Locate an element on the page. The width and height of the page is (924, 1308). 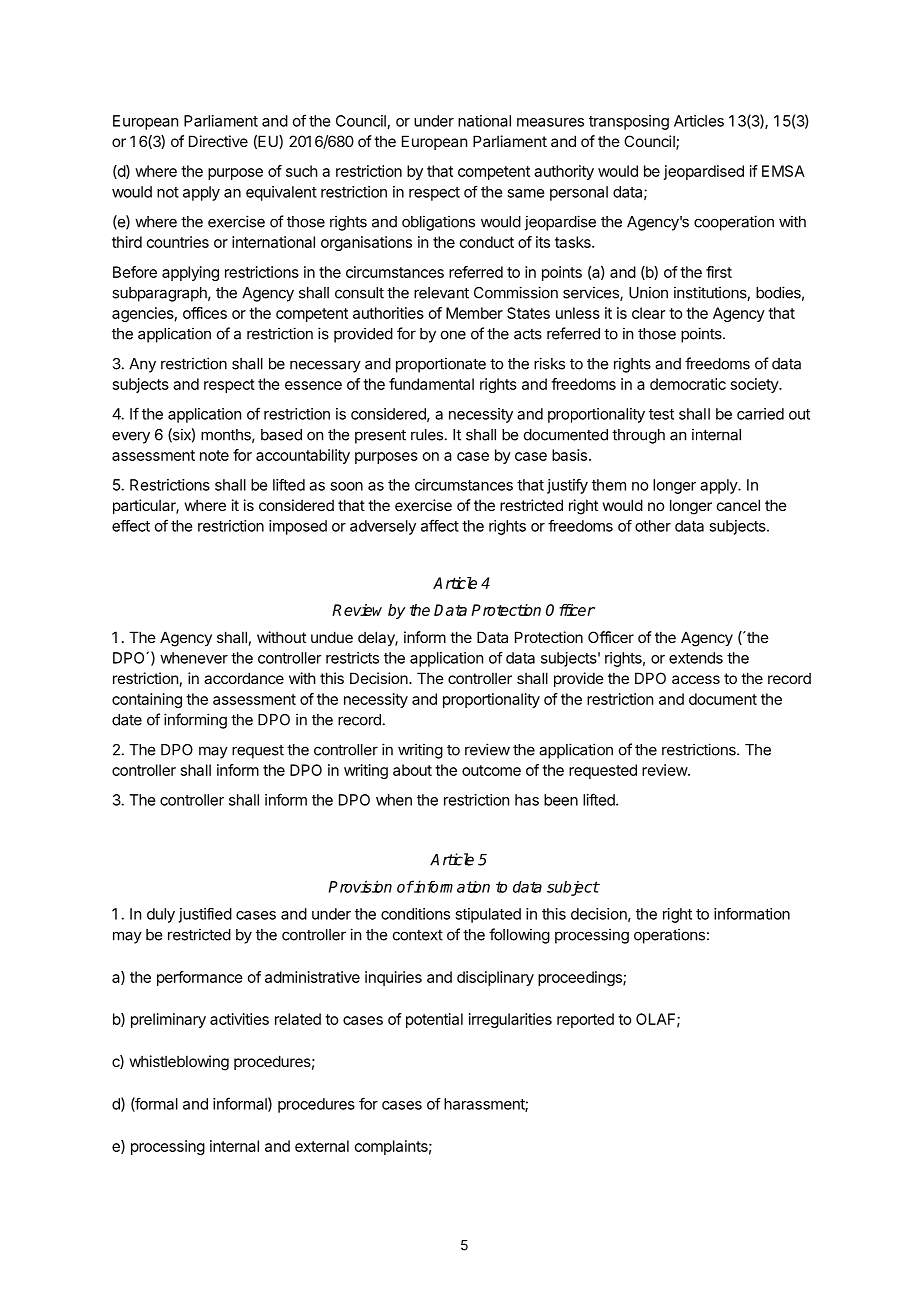
transposing is located at coordinates (629, 122).
